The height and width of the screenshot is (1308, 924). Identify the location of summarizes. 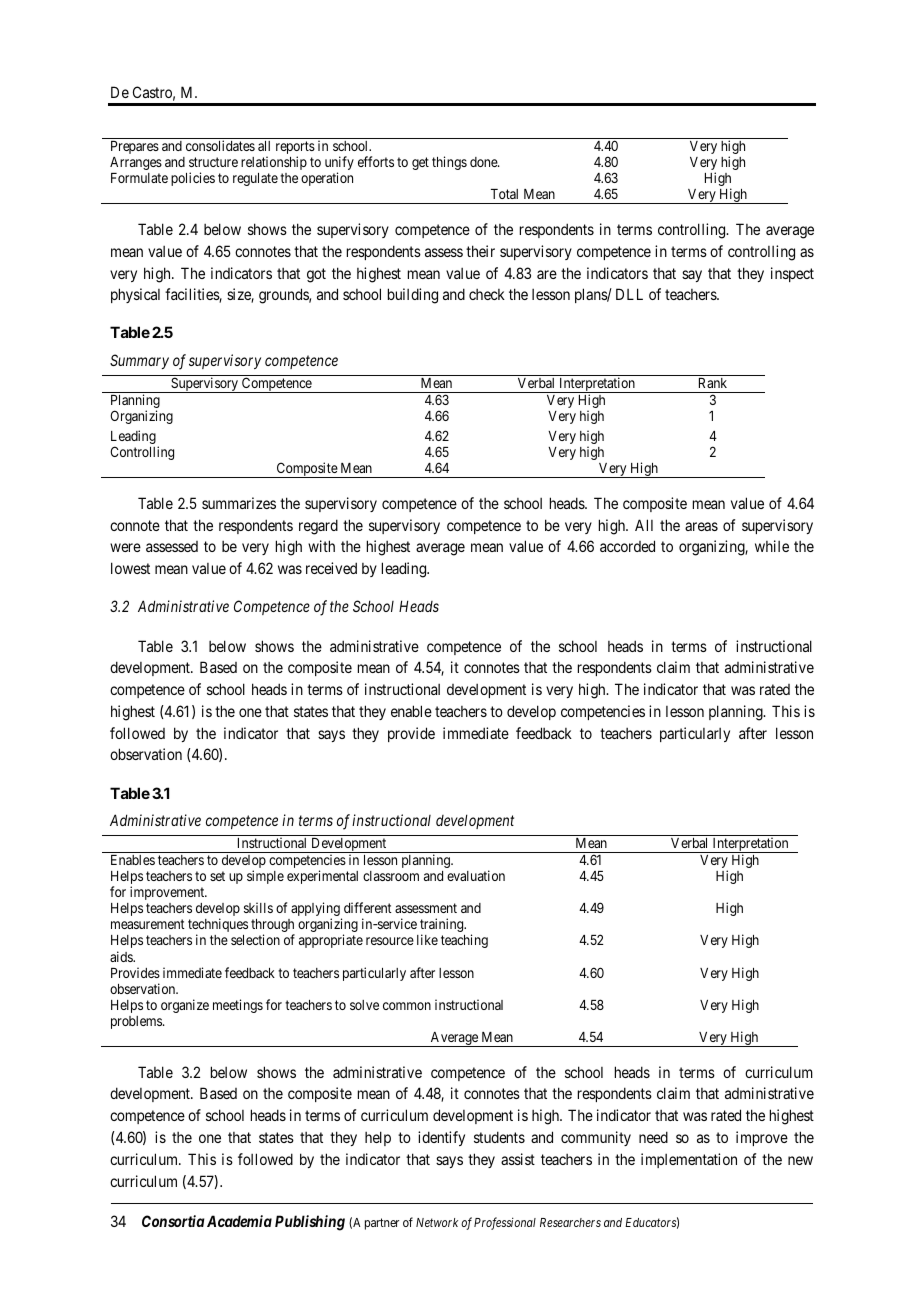
(239, 503).
